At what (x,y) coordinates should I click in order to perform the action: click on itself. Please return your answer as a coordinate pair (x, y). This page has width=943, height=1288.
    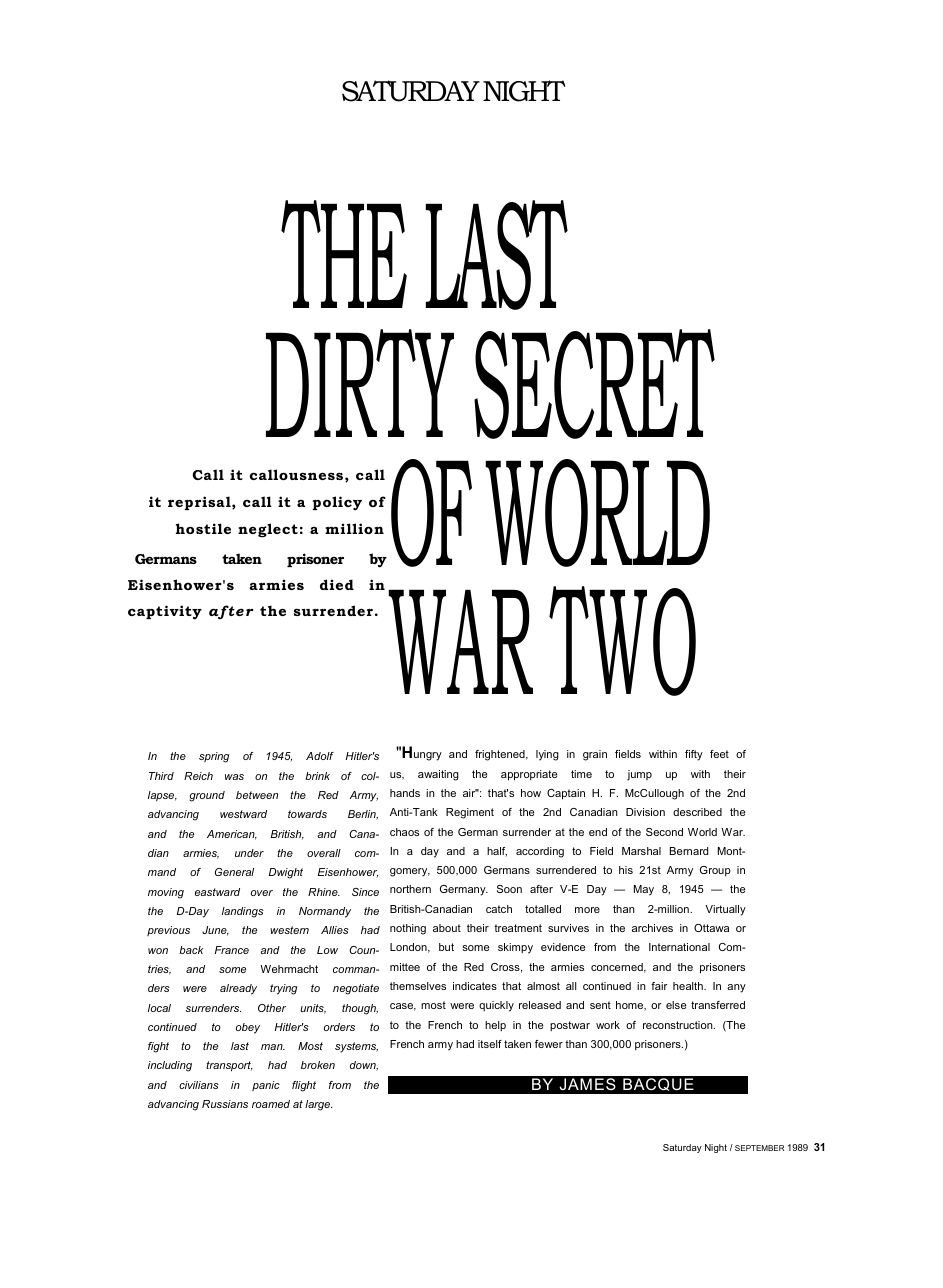
    Looking at the image, I should click on (490, 1044).
